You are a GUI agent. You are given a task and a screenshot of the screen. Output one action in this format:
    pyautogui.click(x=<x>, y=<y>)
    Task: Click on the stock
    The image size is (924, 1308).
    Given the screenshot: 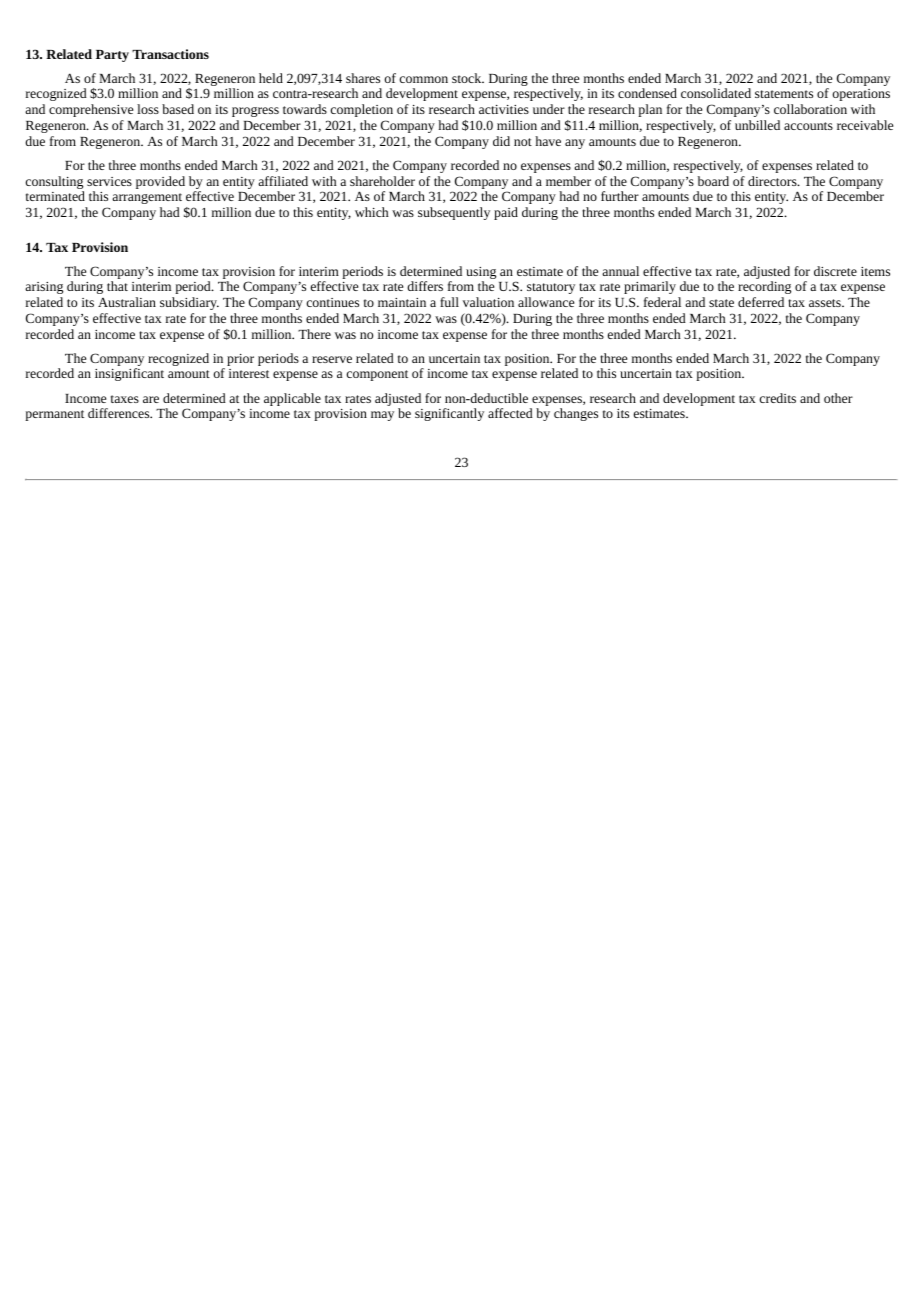 What is the action you would take?
    pyautogui.click(x=468, y=78)
